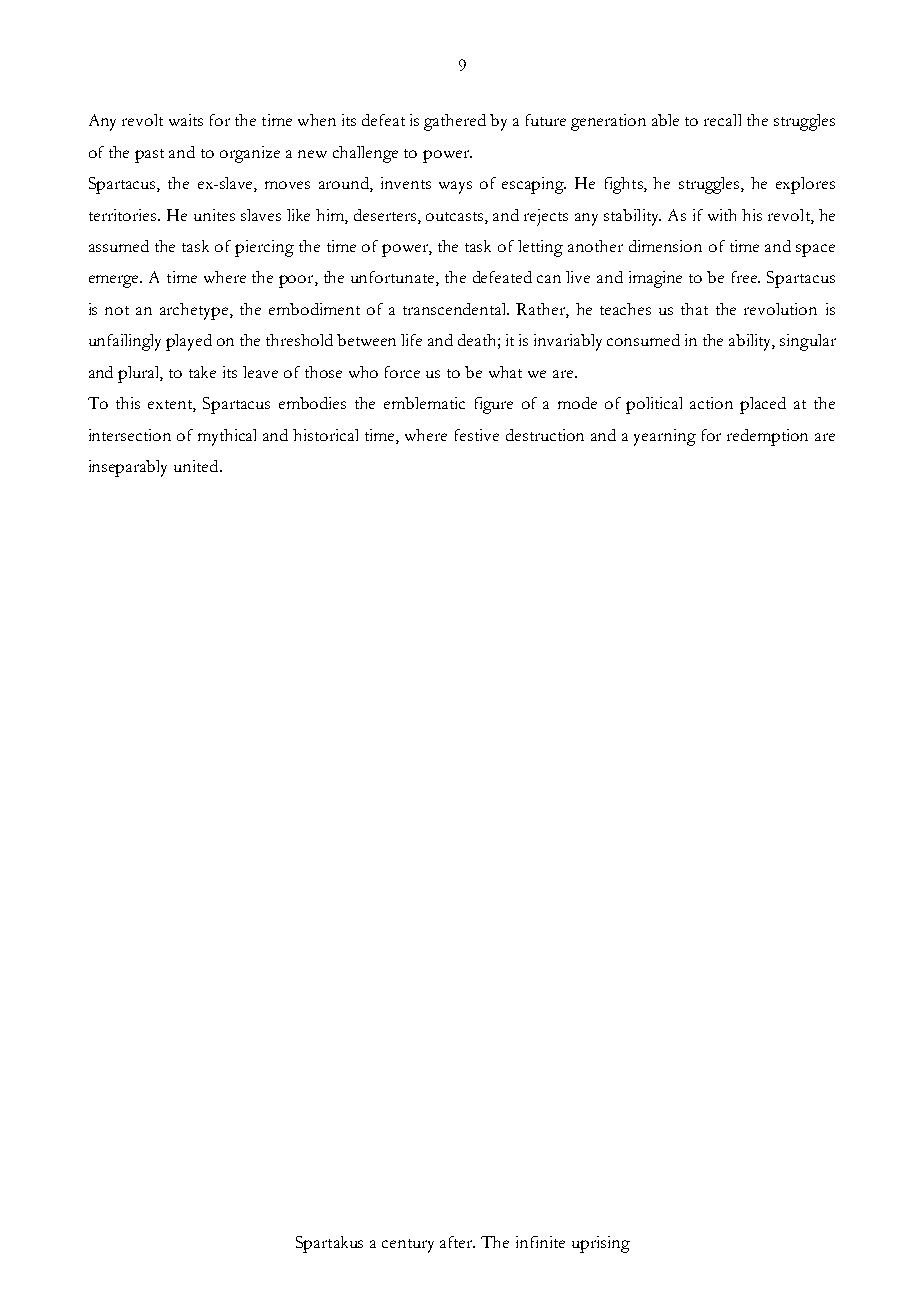  Describe the element at coordinates (477, 435) in the screenshot. I see `festive` at that location.
